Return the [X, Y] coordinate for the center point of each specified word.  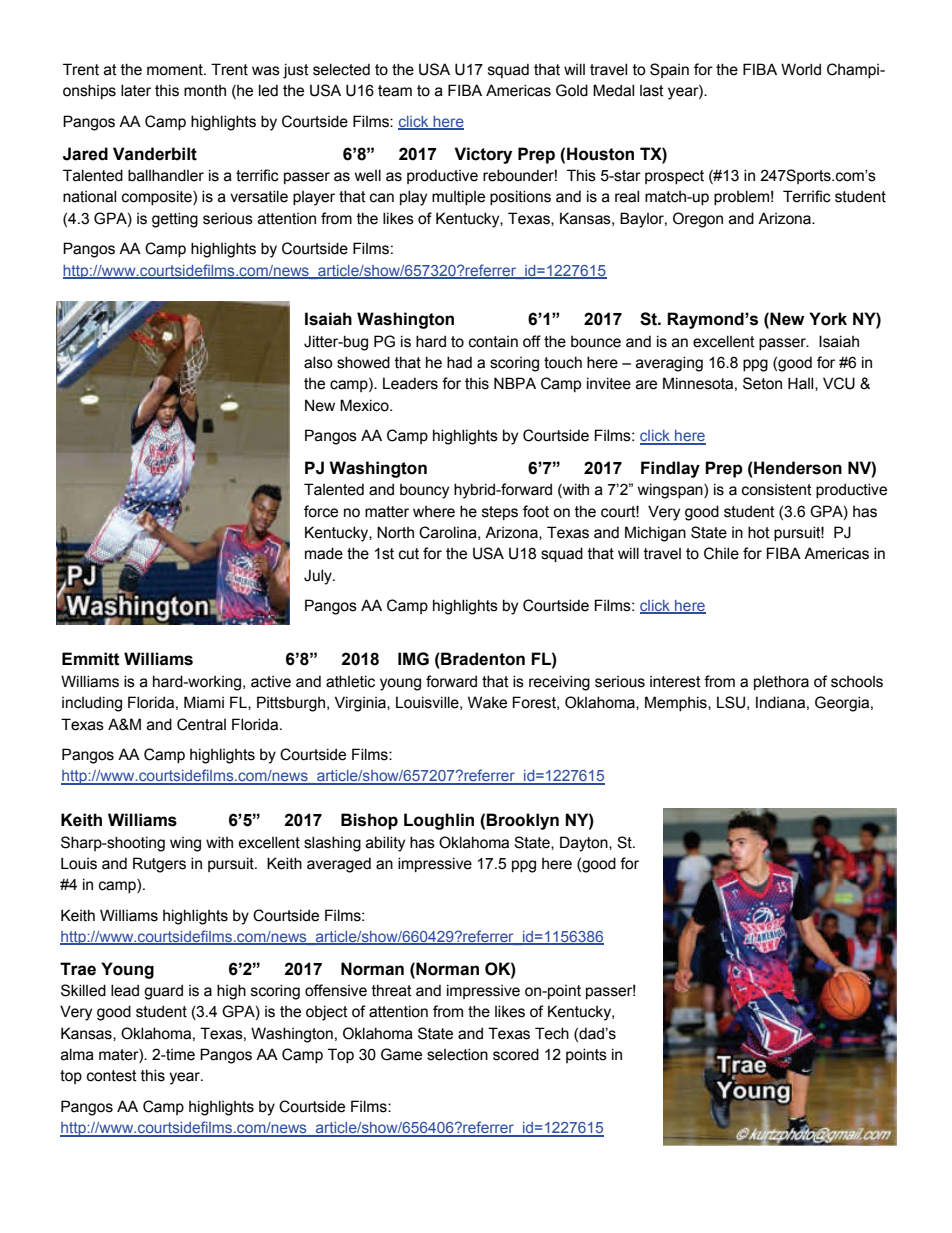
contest [112, 1076]
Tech [552, 1033]
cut [409, 554]
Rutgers [159, 865]
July [319, 577]
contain [493, 342]
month [205, 91]
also [318, 362]
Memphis [677, 703]
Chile [721, 553]
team [395, 91]
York [828, 319]
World [801, 69]
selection [457, 1054]
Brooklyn [522, 821]
